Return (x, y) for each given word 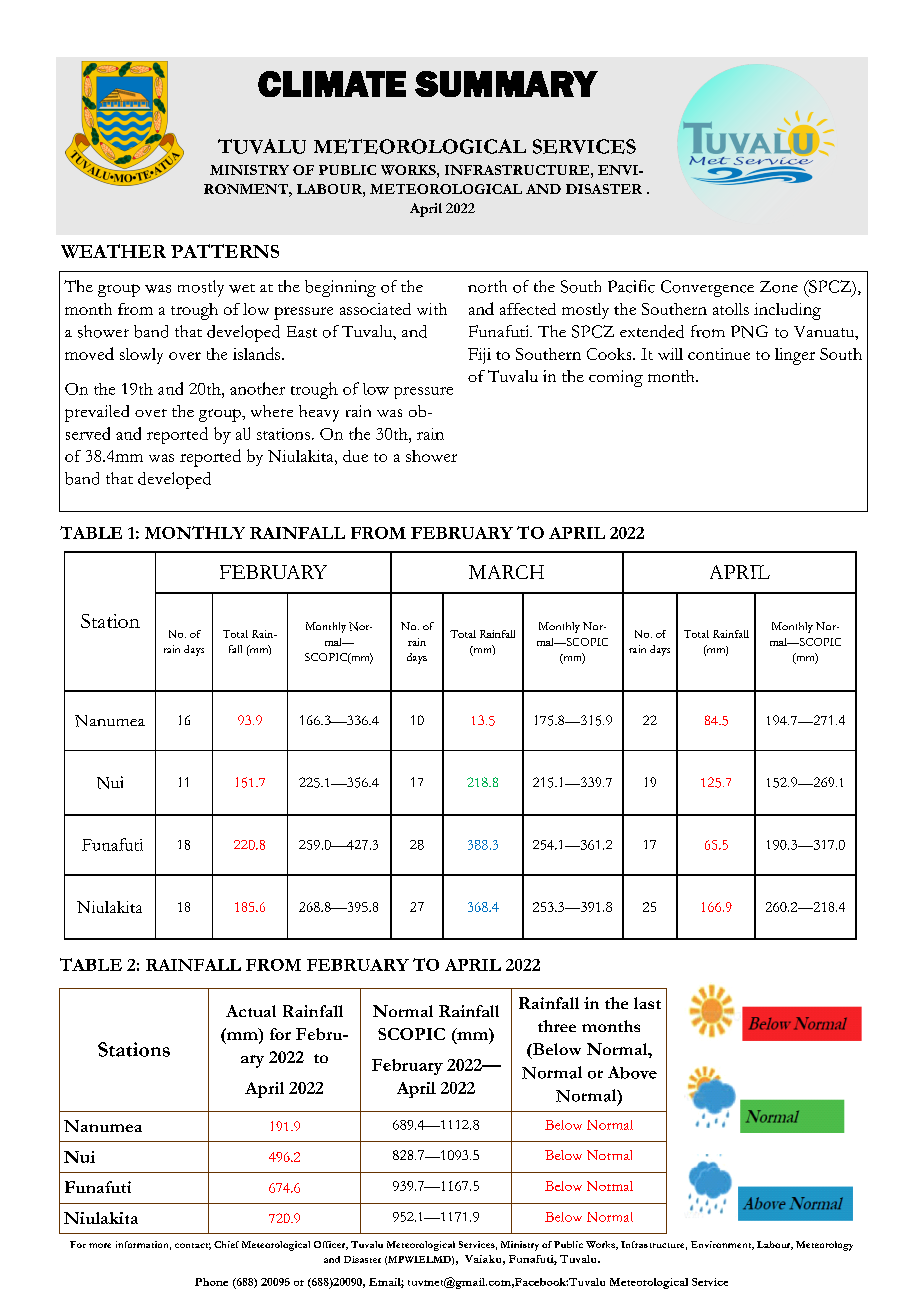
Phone (211, 1282)
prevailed (97, 413)
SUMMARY (506, 84)
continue (719, 354)
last (647, 1003)
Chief (226, 1244)
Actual (251, 1011)
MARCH (506, 572)
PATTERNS (225, 251)
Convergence (707, 288)
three (557, 1026)
